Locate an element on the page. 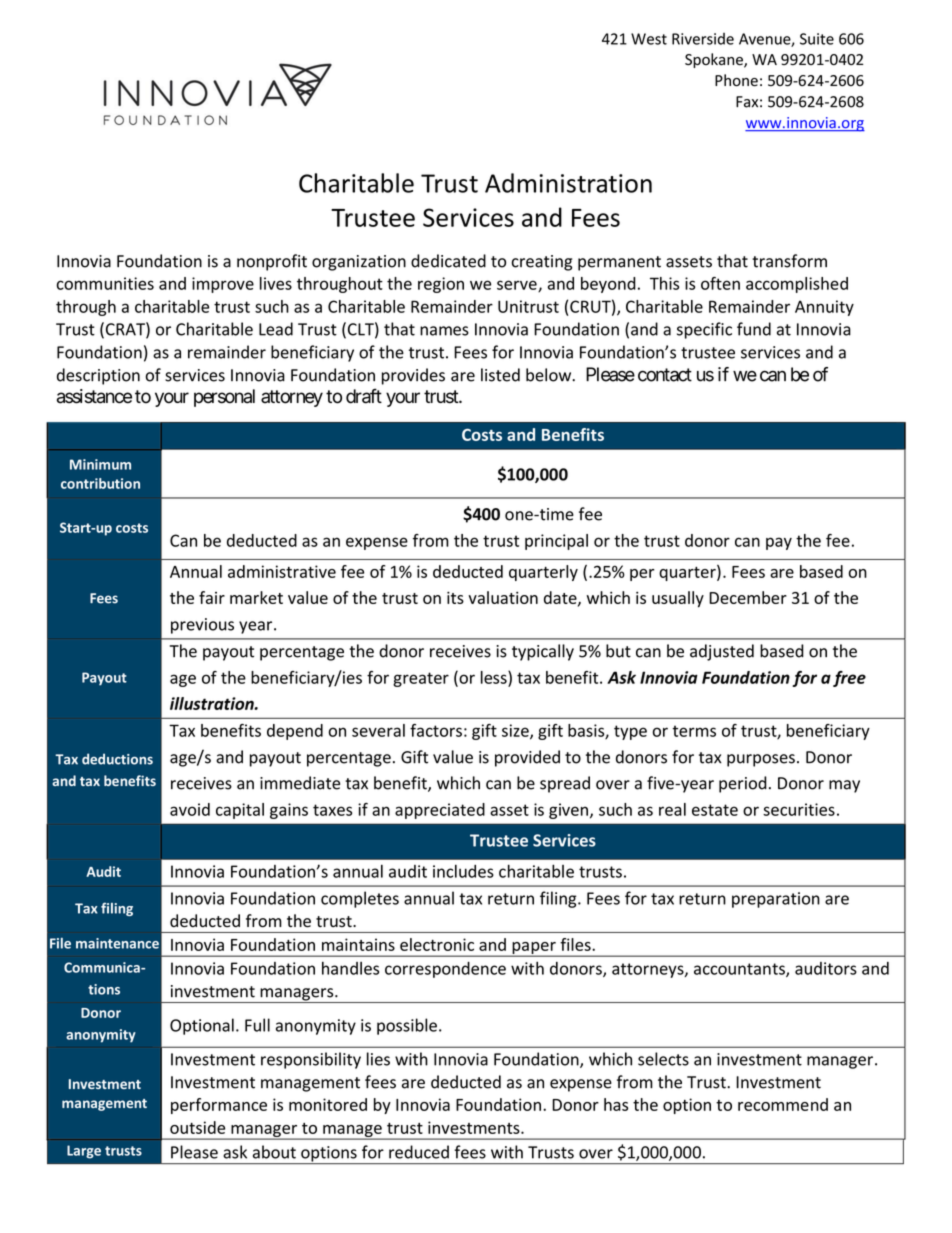  avoid is located at coordinates (190, 809).
